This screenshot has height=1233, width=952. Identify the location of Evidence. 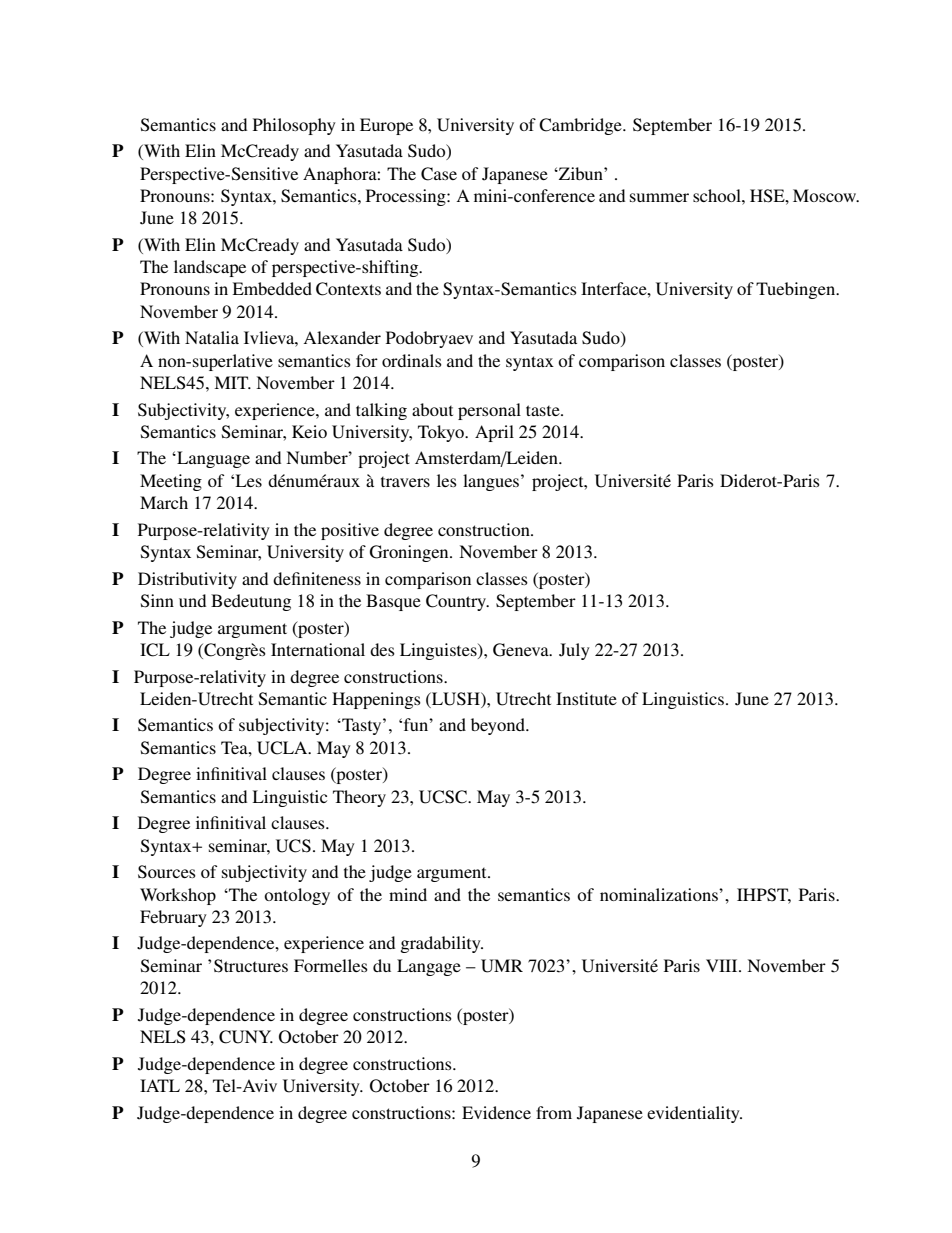
(496, 1112).
